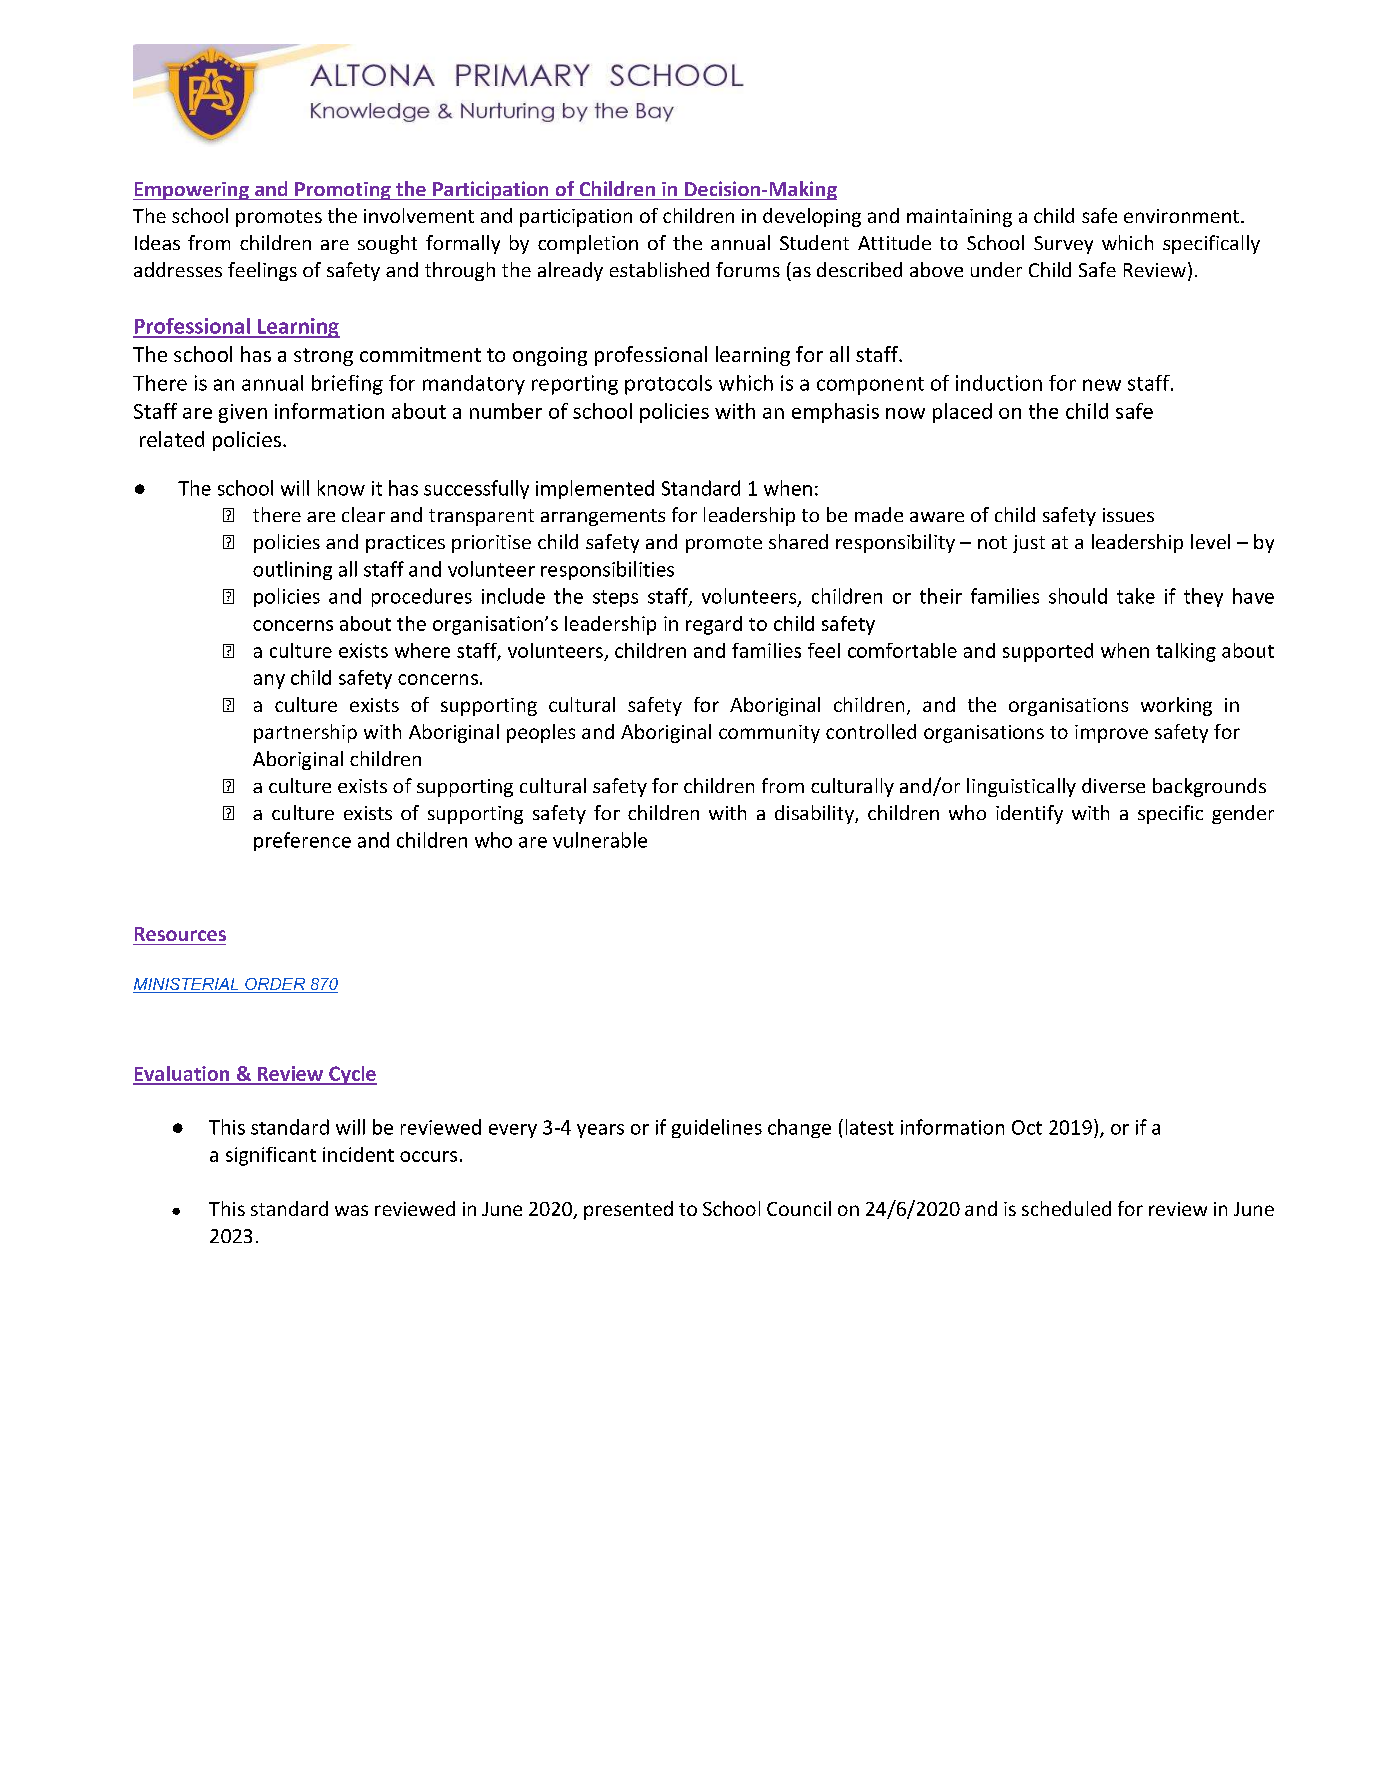  I want to click on Promoting, so click(343, 191).
